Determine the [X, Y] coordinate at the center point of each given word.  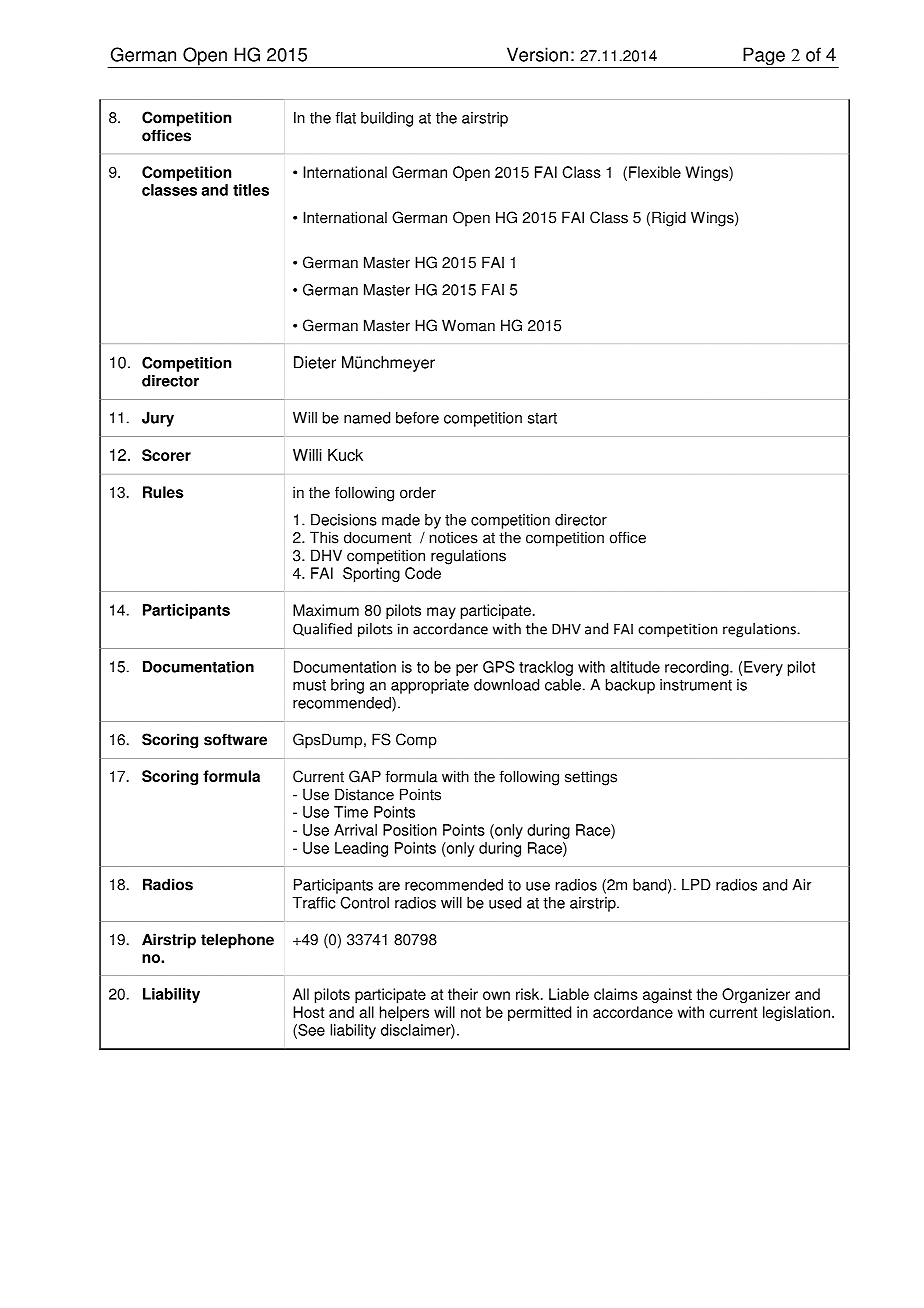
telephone [237, 941]
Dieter [315, 362]
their [463, 994]
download [506, 685]
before [417, 418]
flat [346, 118]
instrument [696, 685]
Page [764, 57]
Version [537, 54]
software [235, 739]
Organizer [756, 995]
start [542, 418]
